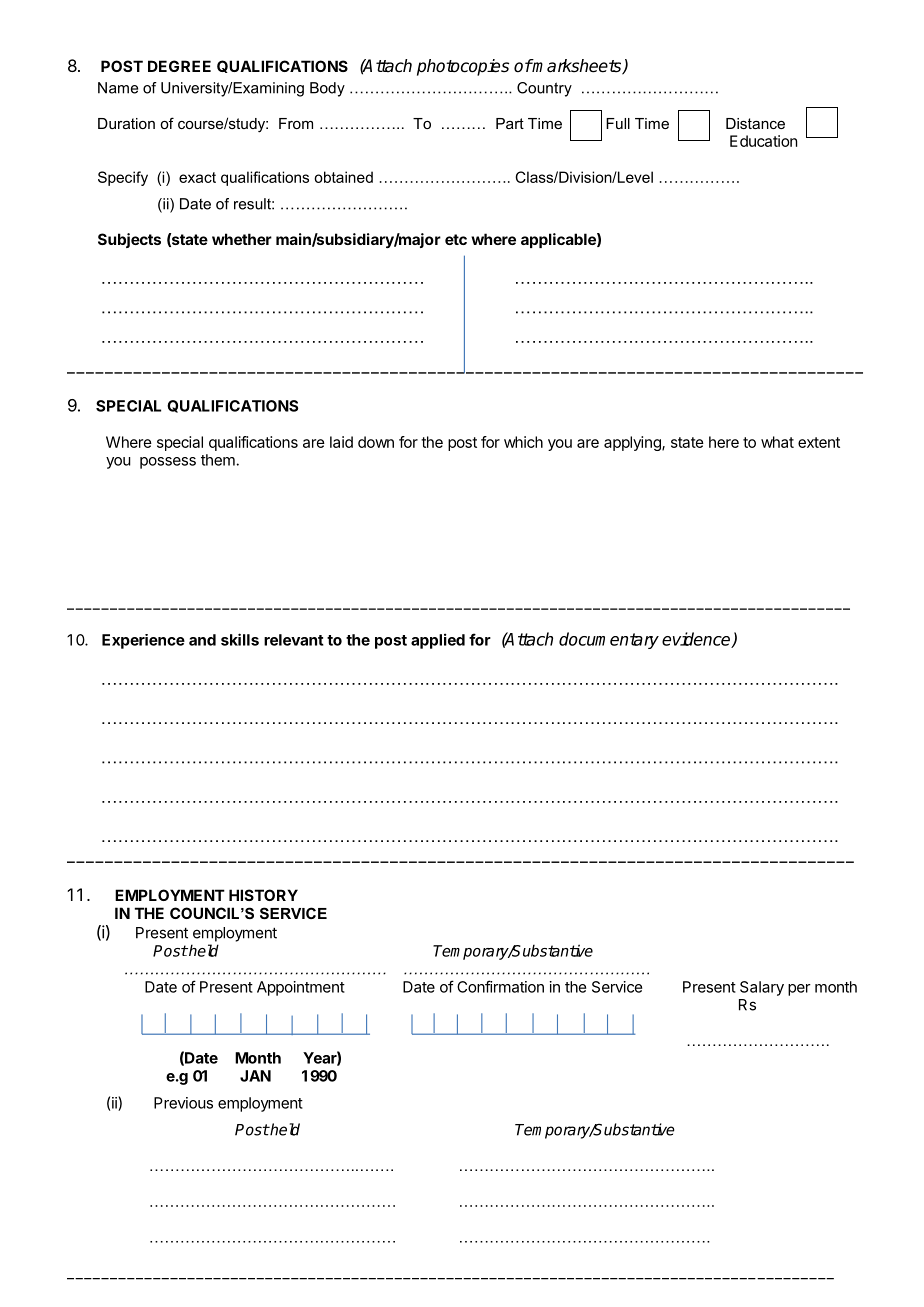  Describe the element at coordinates (242, 239) in the screenshot. I see `whether` at that location.
